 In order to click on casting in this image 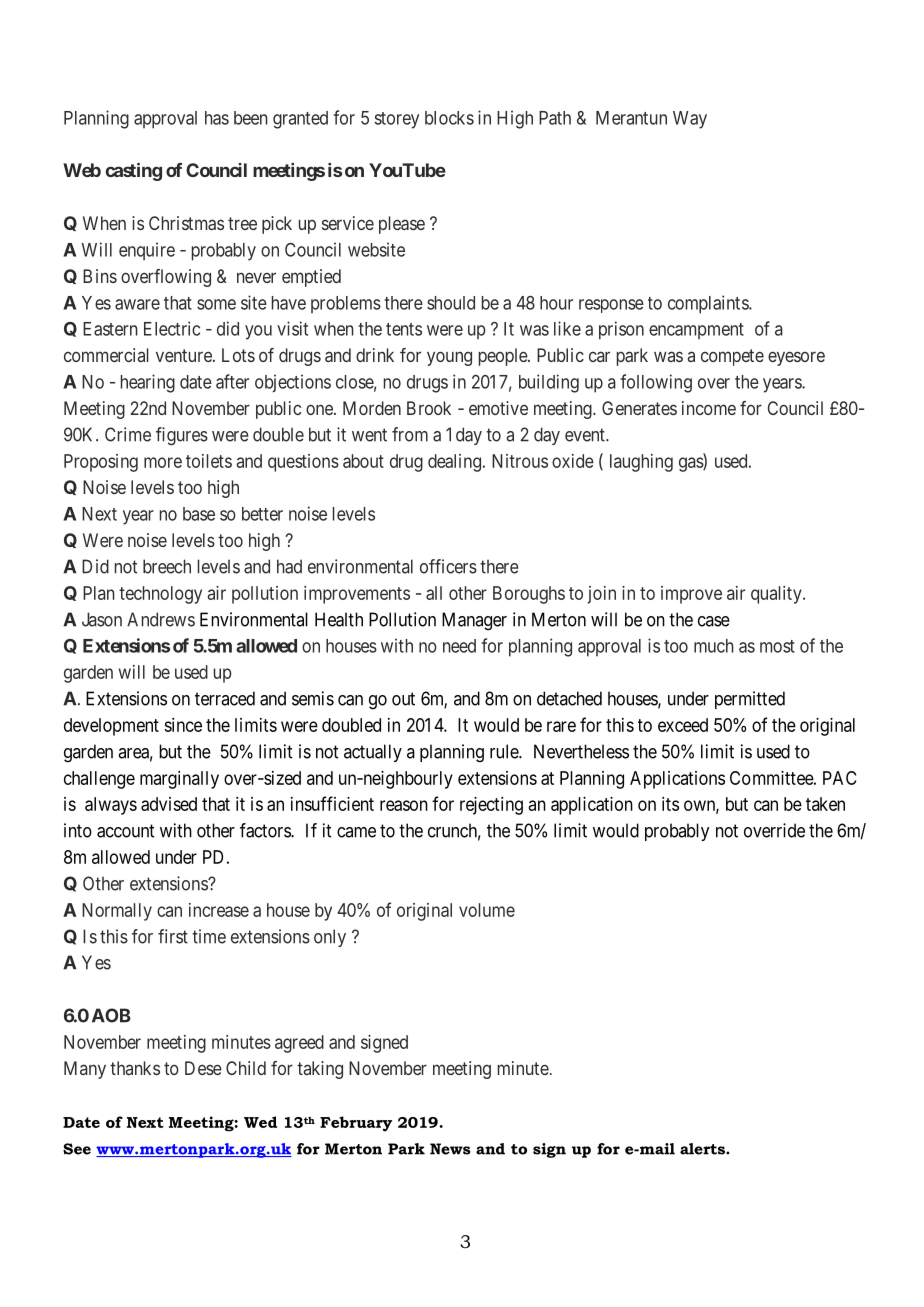, I will do `click(134, 172)`.
